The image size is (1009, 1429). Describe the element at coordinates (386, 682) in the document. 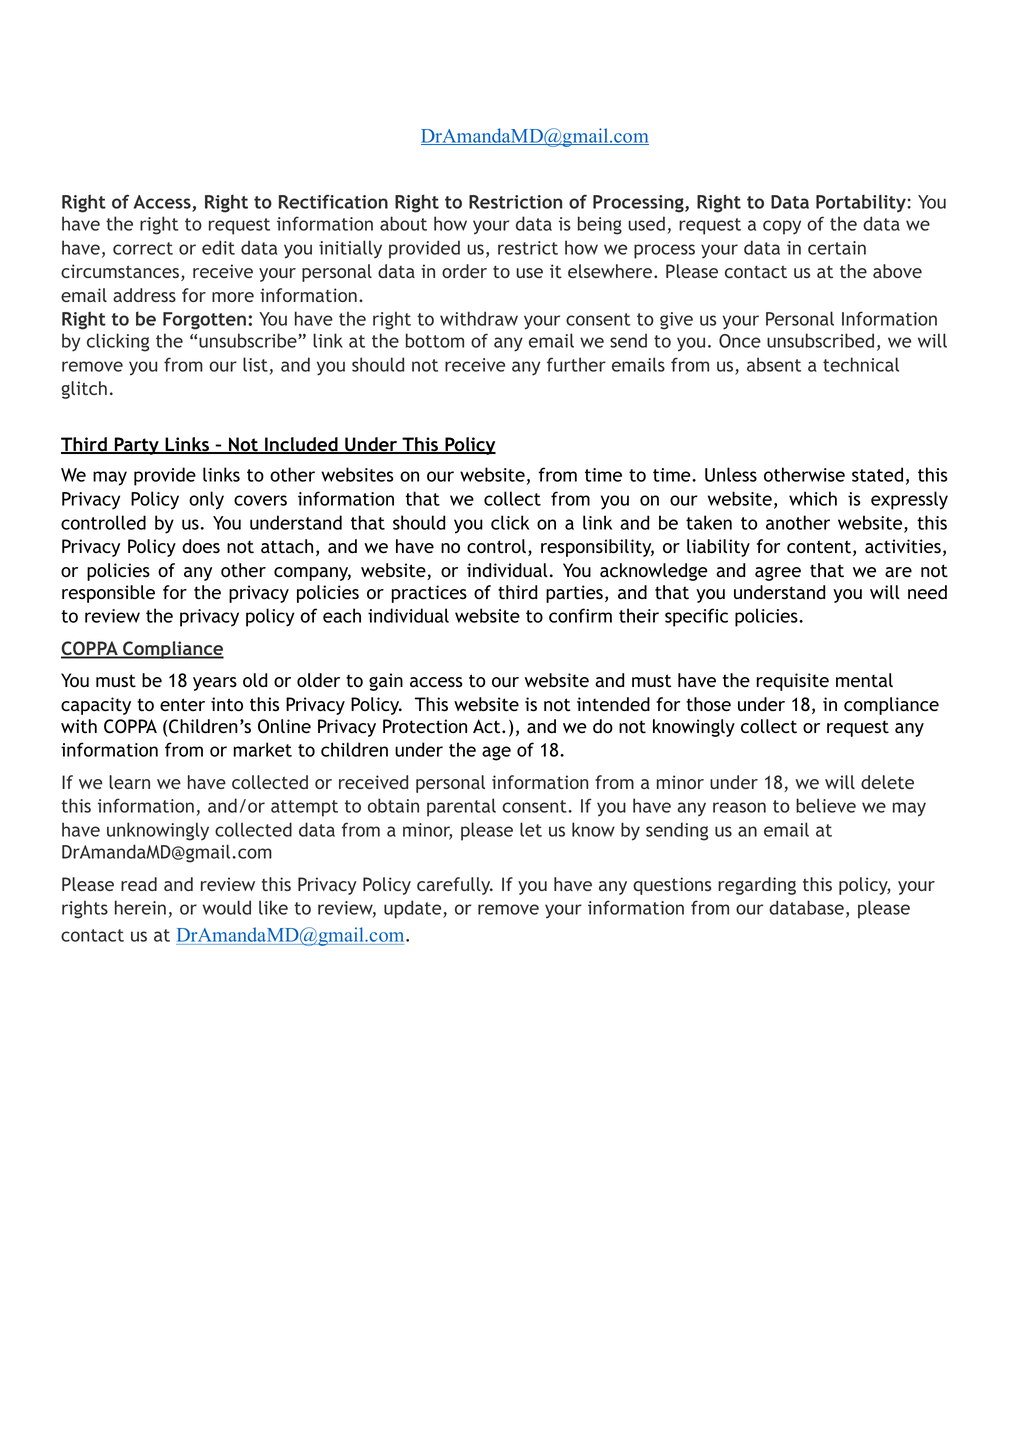

I see `gain` at that location.
